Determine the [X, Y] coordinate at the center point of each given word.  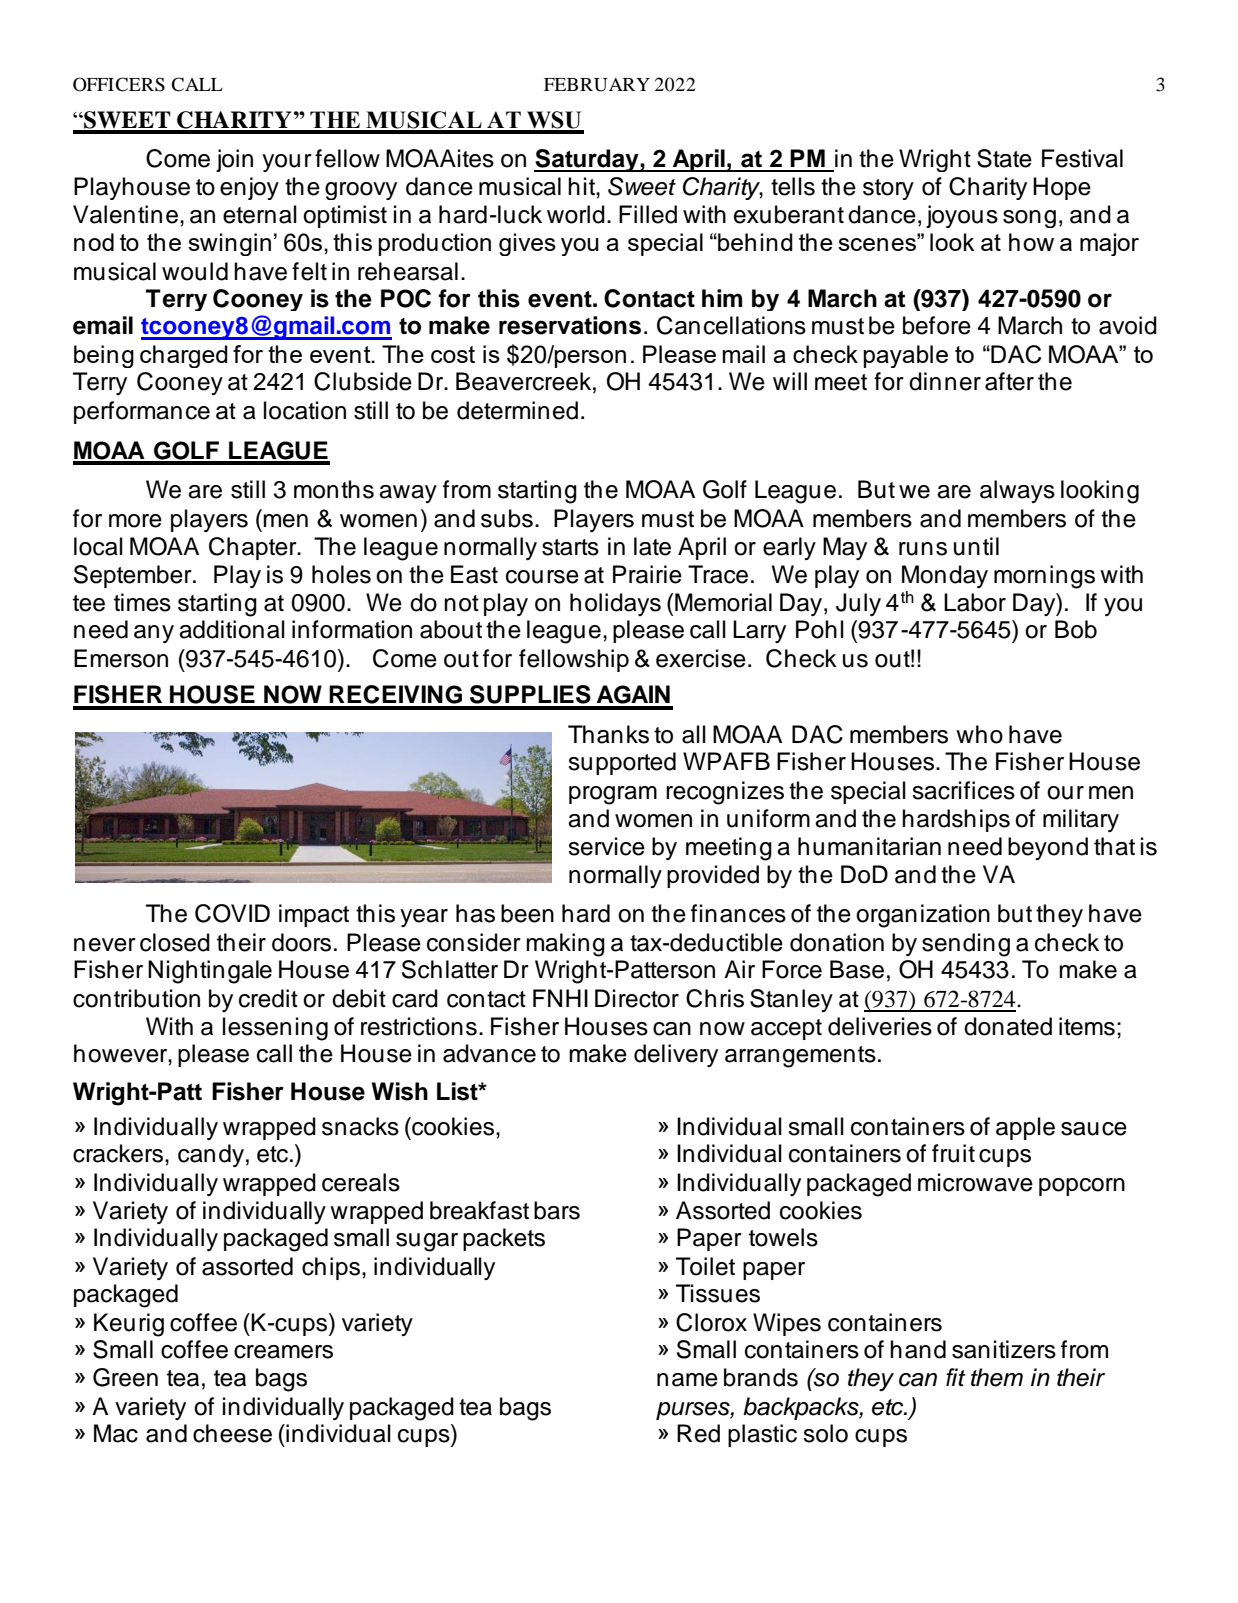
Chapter [254, 548]
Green [125, 1377]
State [1004, 158]
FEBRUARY [597, 85]
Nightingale [210, 972]
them [997, 1377]
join [234, 160]
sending [966, 945]
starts [570, 547]
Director [637, 998]
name [687, 1380]
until [976, 546]
